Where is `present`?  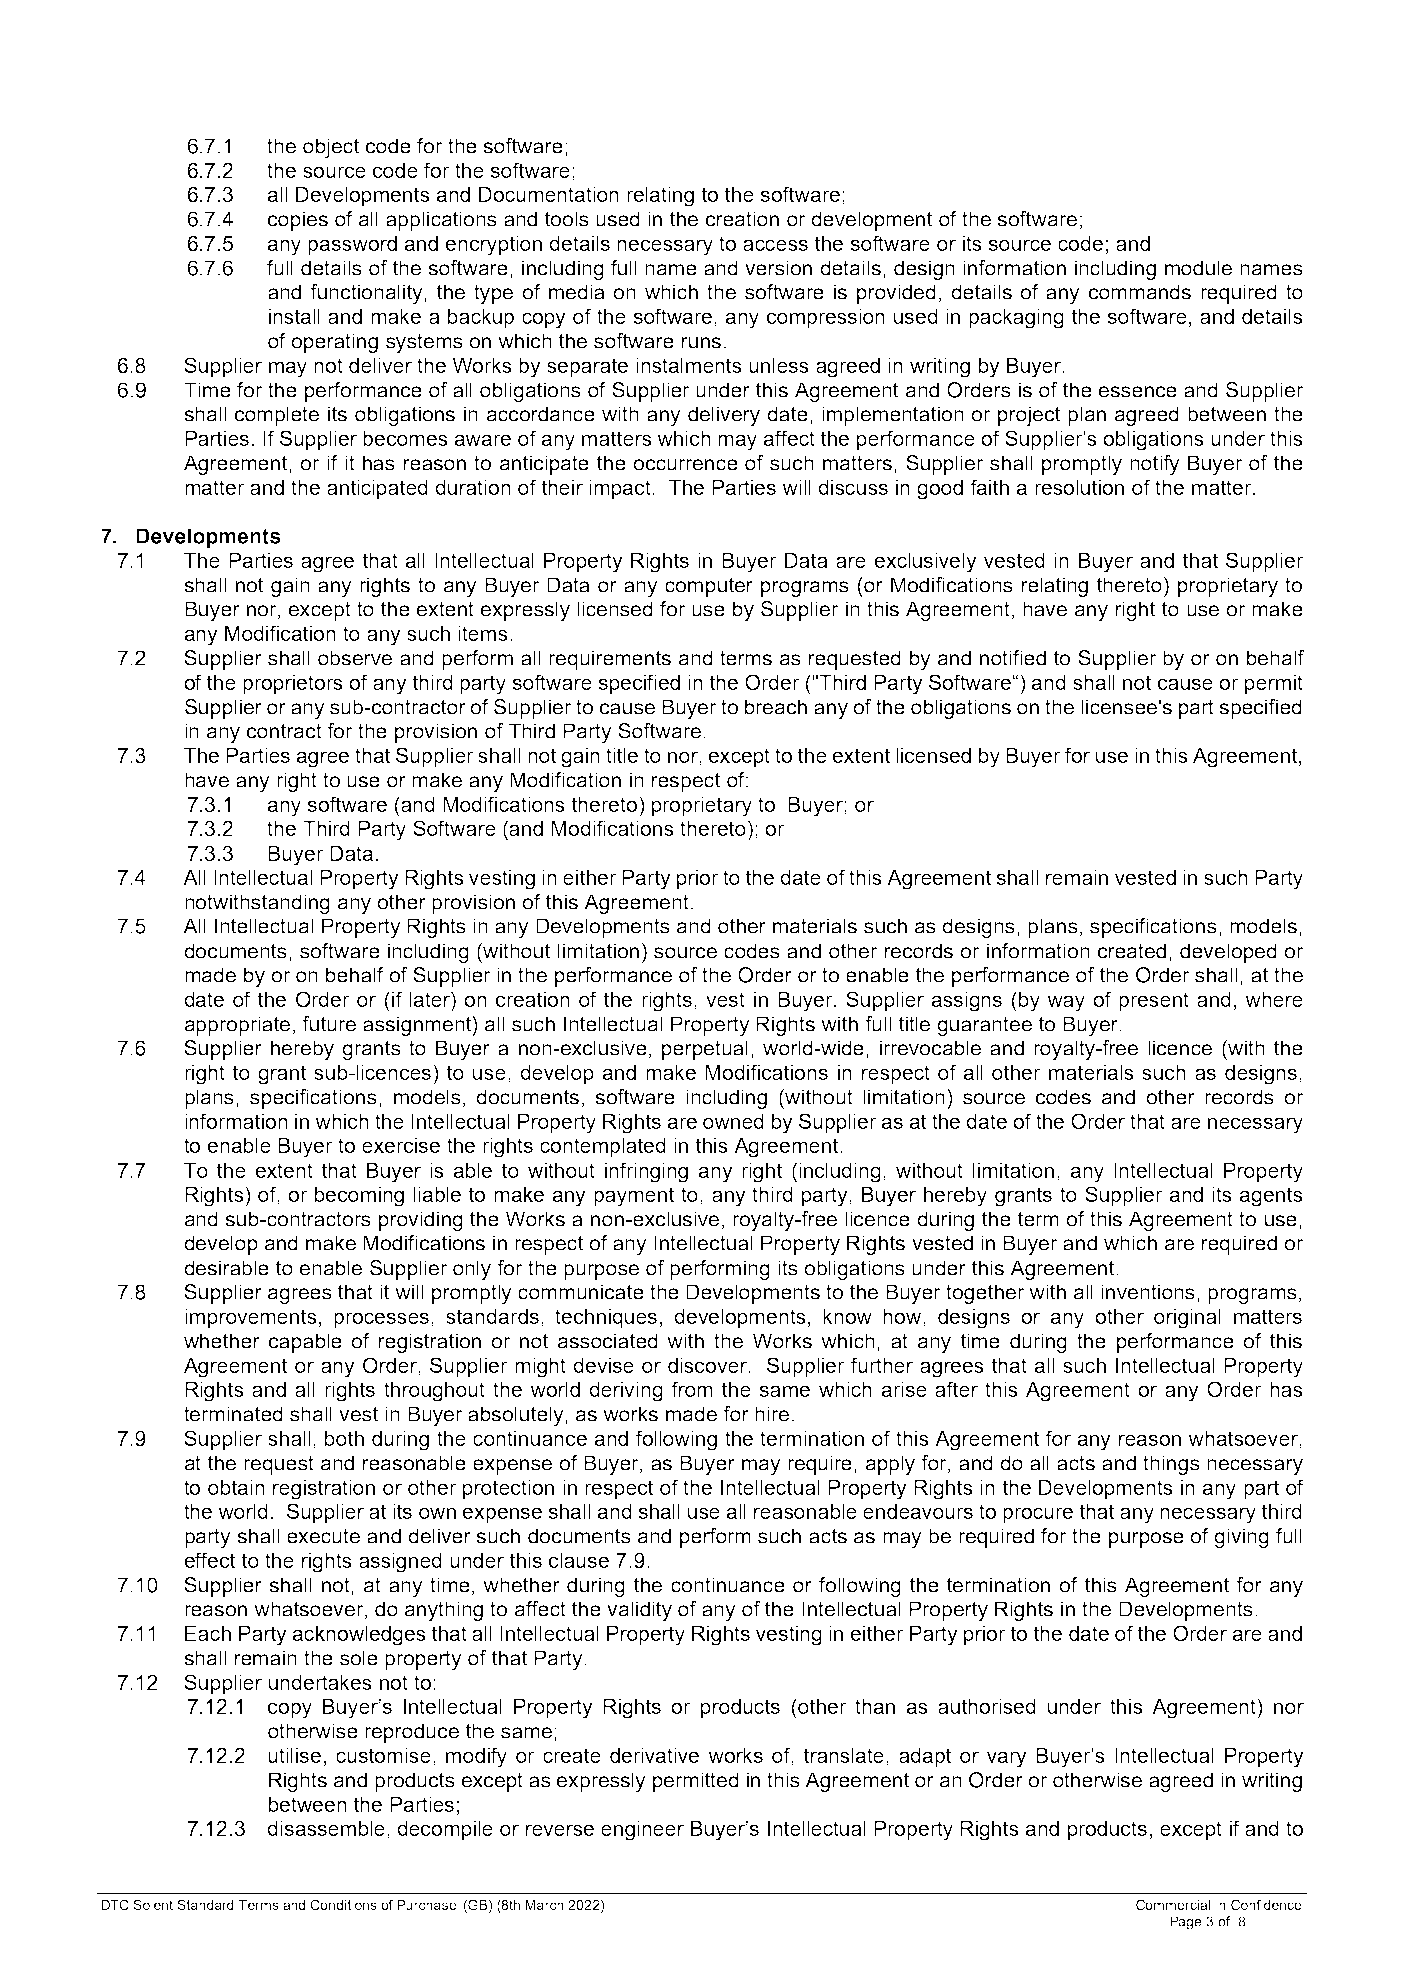
present is located at coordinates (1154, 1002).
